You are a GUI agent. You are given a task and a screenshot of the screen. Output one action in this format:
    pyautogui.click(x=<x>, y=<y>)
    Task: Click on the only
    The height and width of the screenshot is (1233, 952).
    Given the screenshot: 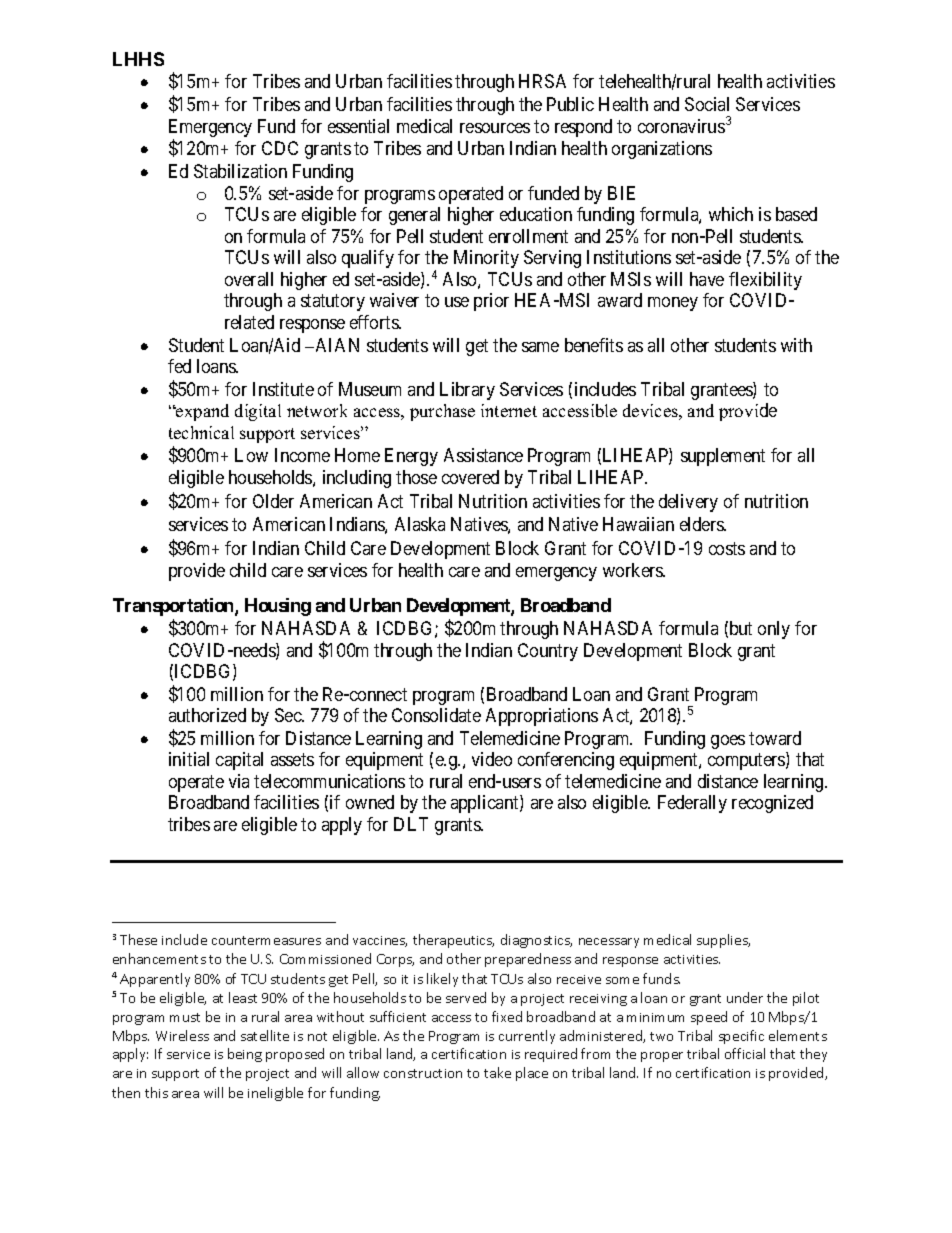 What is the action you would take?
    pyautogui.click(x=774, y=630)
